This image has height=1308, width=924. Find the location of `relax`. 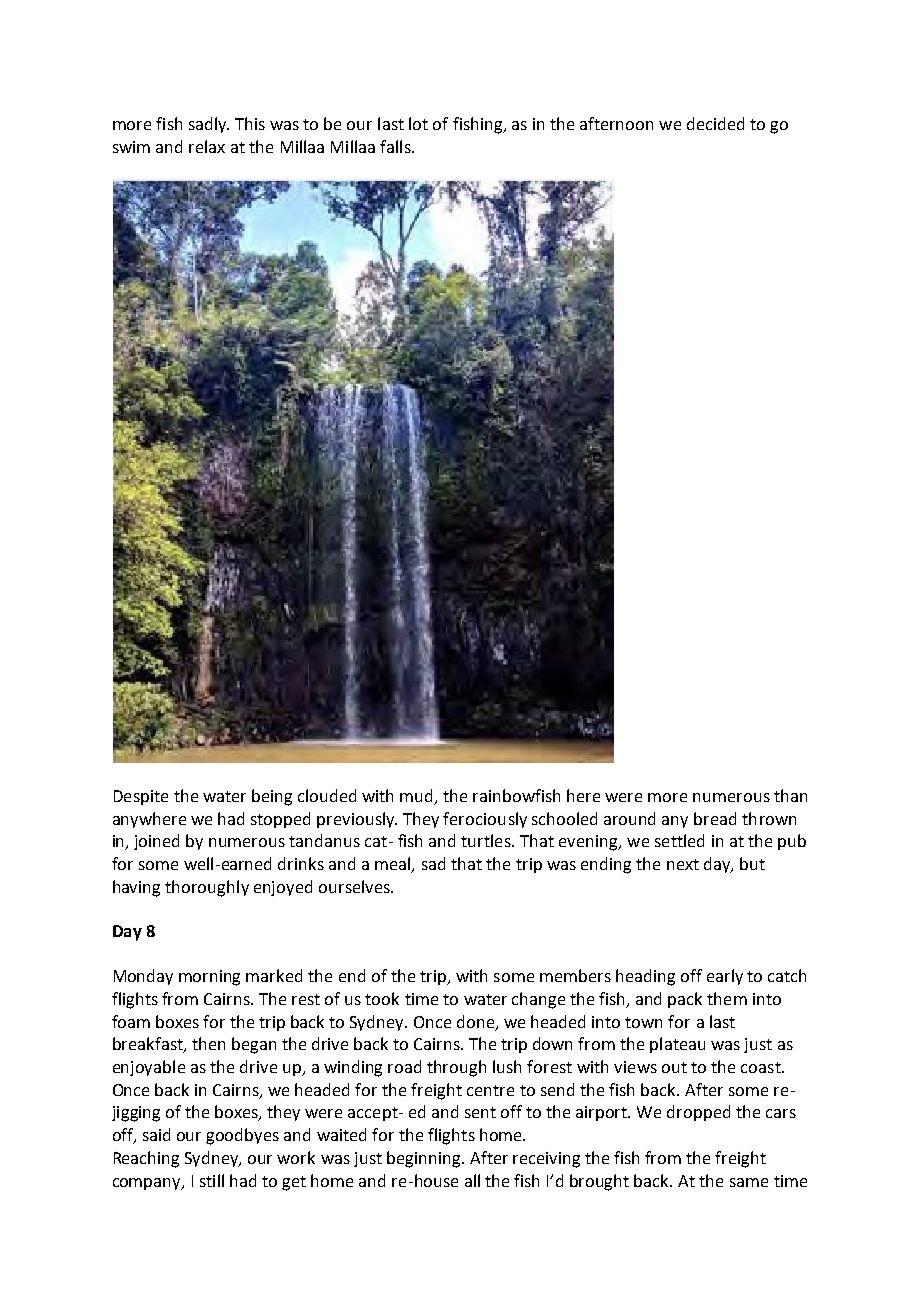

relax is located at coordinates (207, 146).
